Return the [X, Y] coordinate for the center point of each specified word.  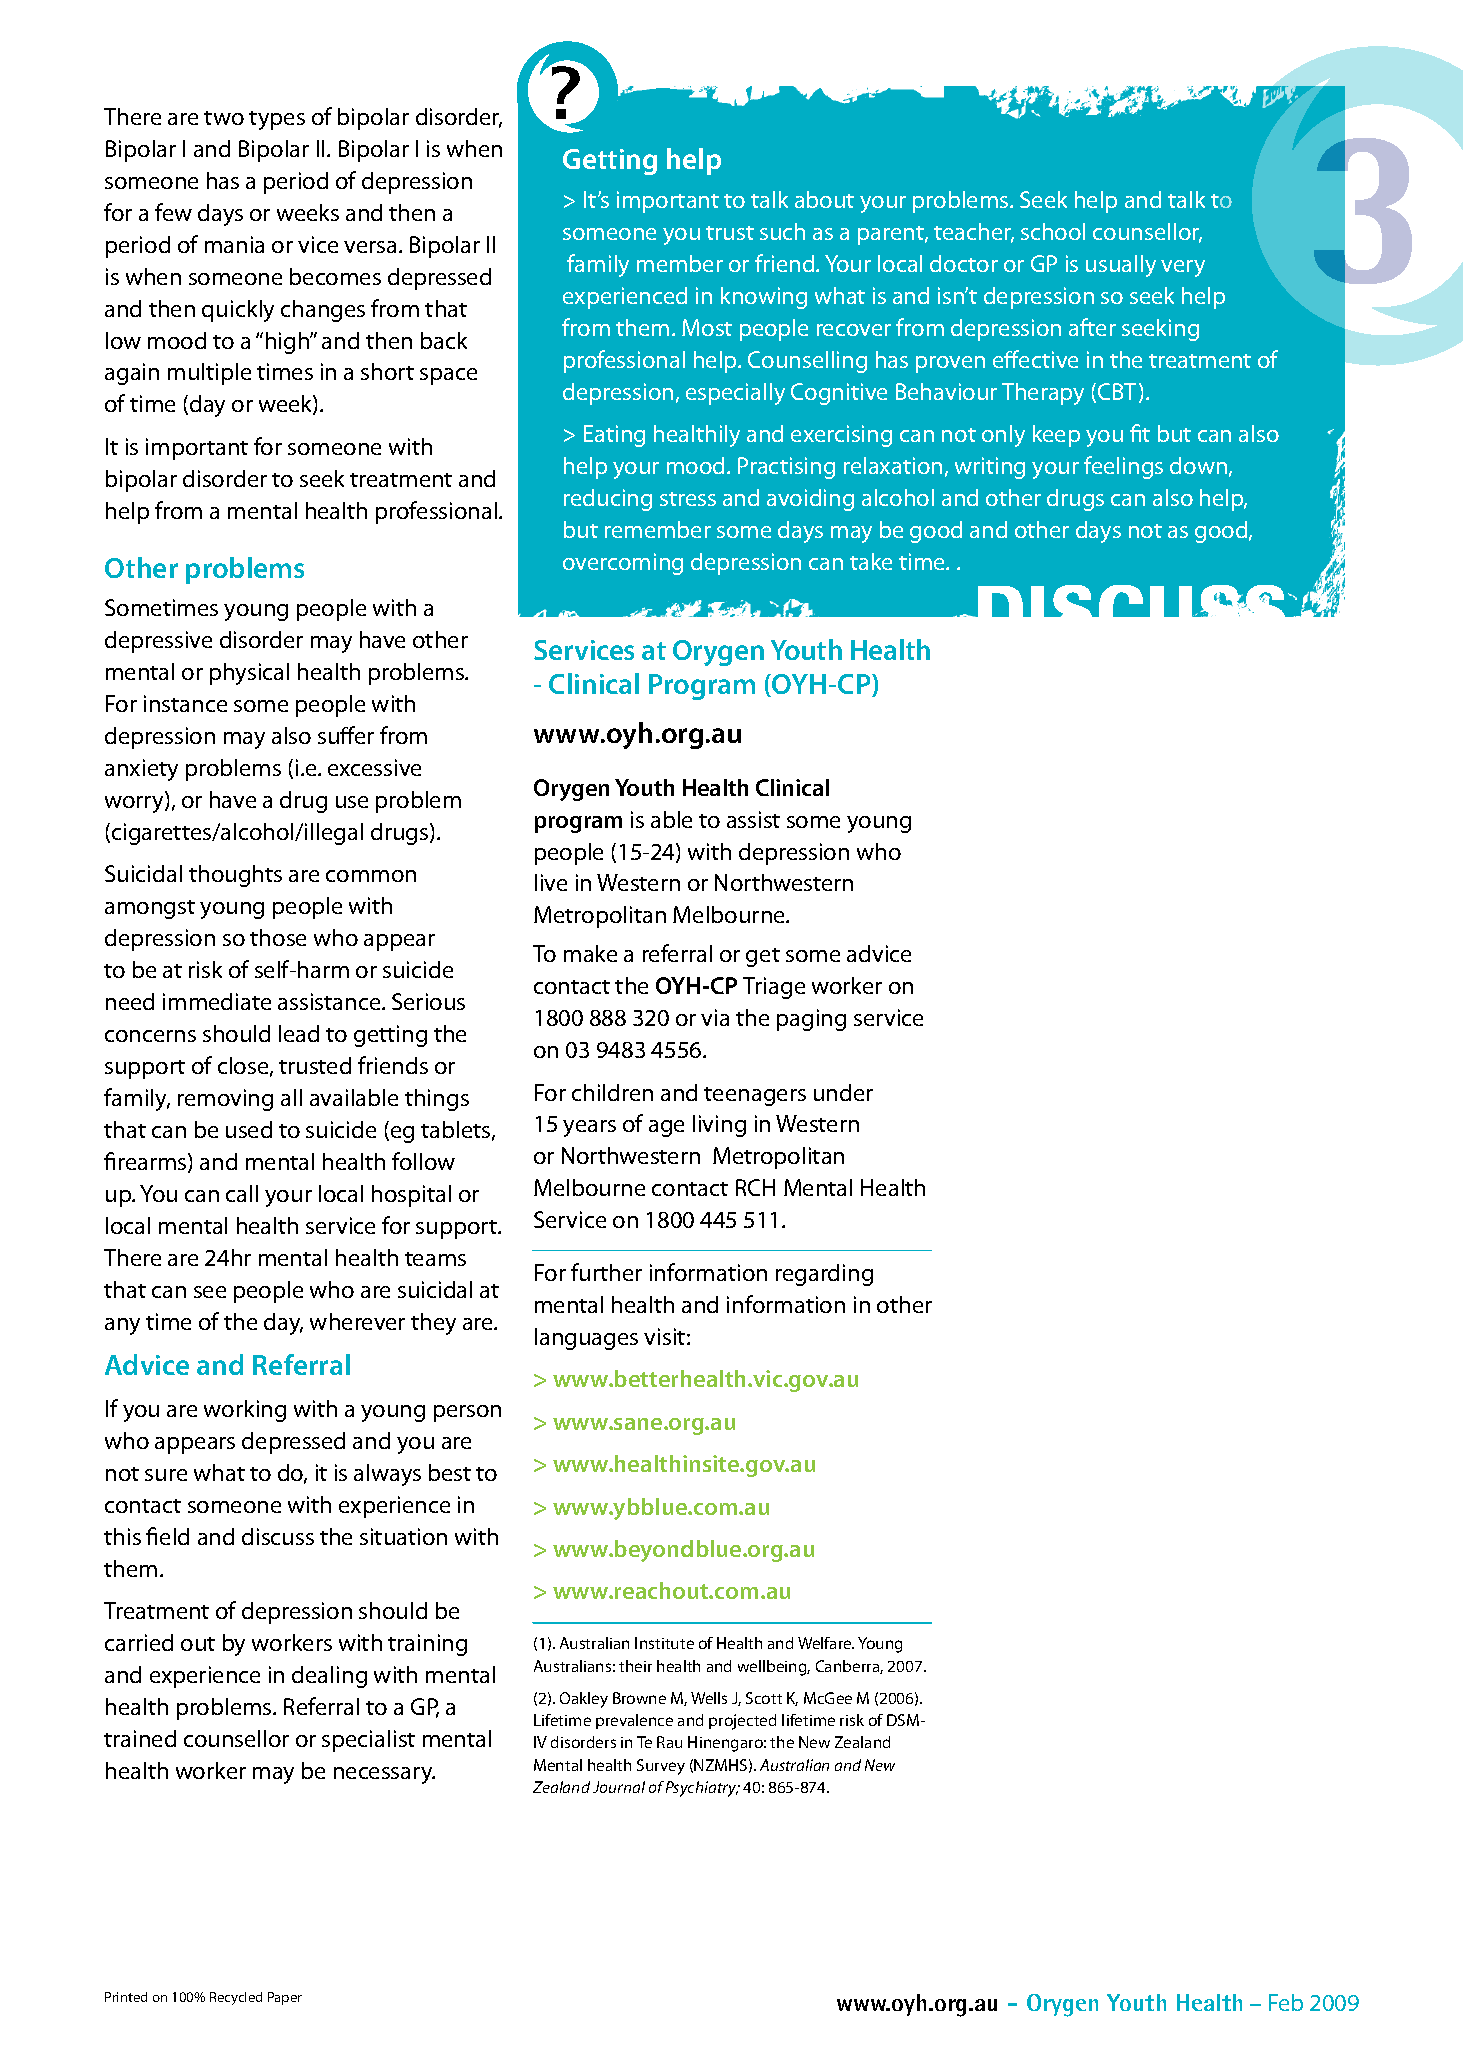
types [277, 120]
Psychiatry [702, 1789]
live [551, 882]
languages [586, 1339]
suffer [346, 735]
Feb [1286, 2002]
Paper [285, 1998]
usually [1121, 266]
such [782, 231]
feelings [1123, 467]
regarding [824, 1275]
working [245, 1411]
